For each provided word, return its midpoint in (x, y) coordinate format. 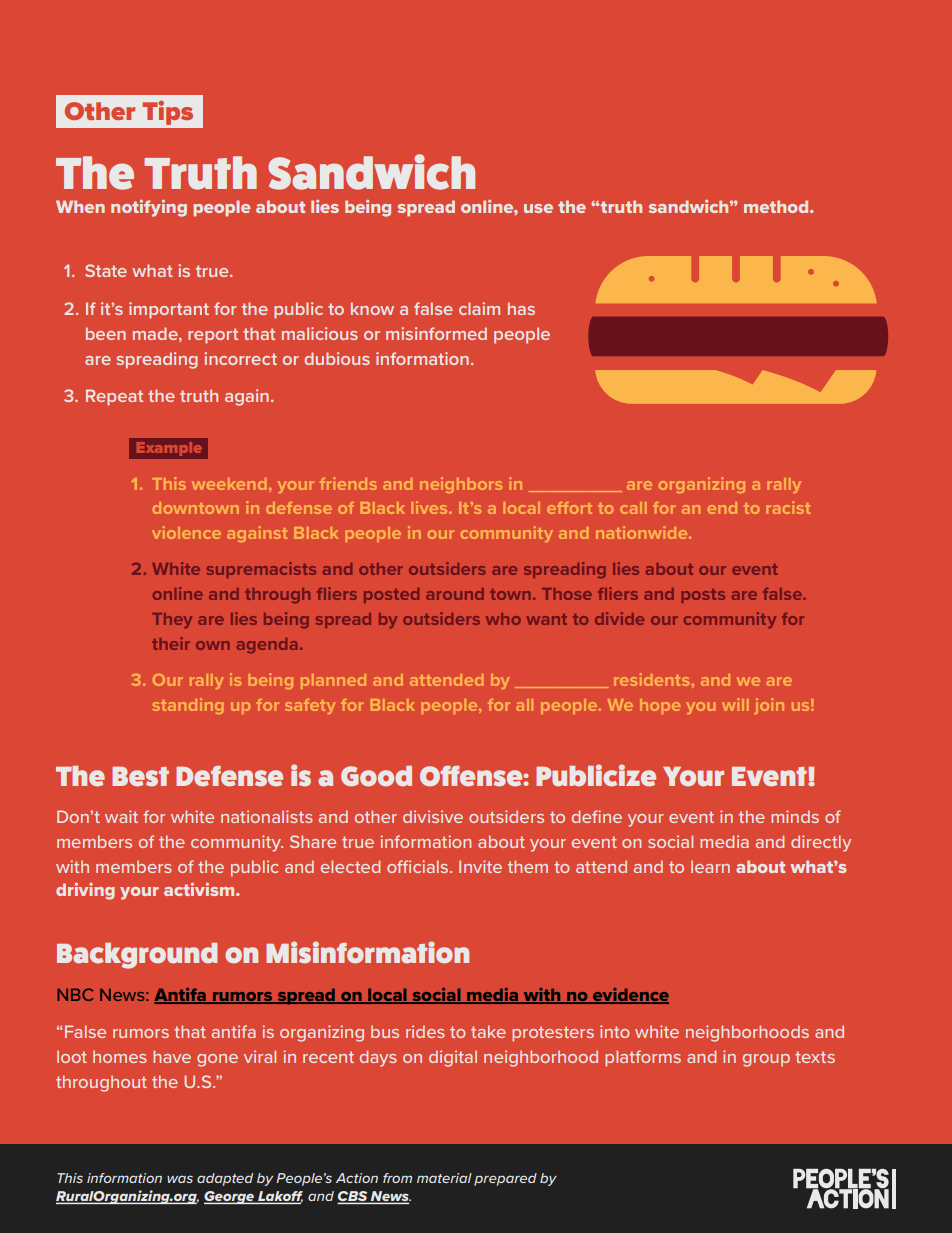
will (735, 704)
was (180, 1179)
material (444, 1178)
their (171, 643)
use (538, 208)
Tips (168, 113)
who (503, 619)
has (521, 308)
